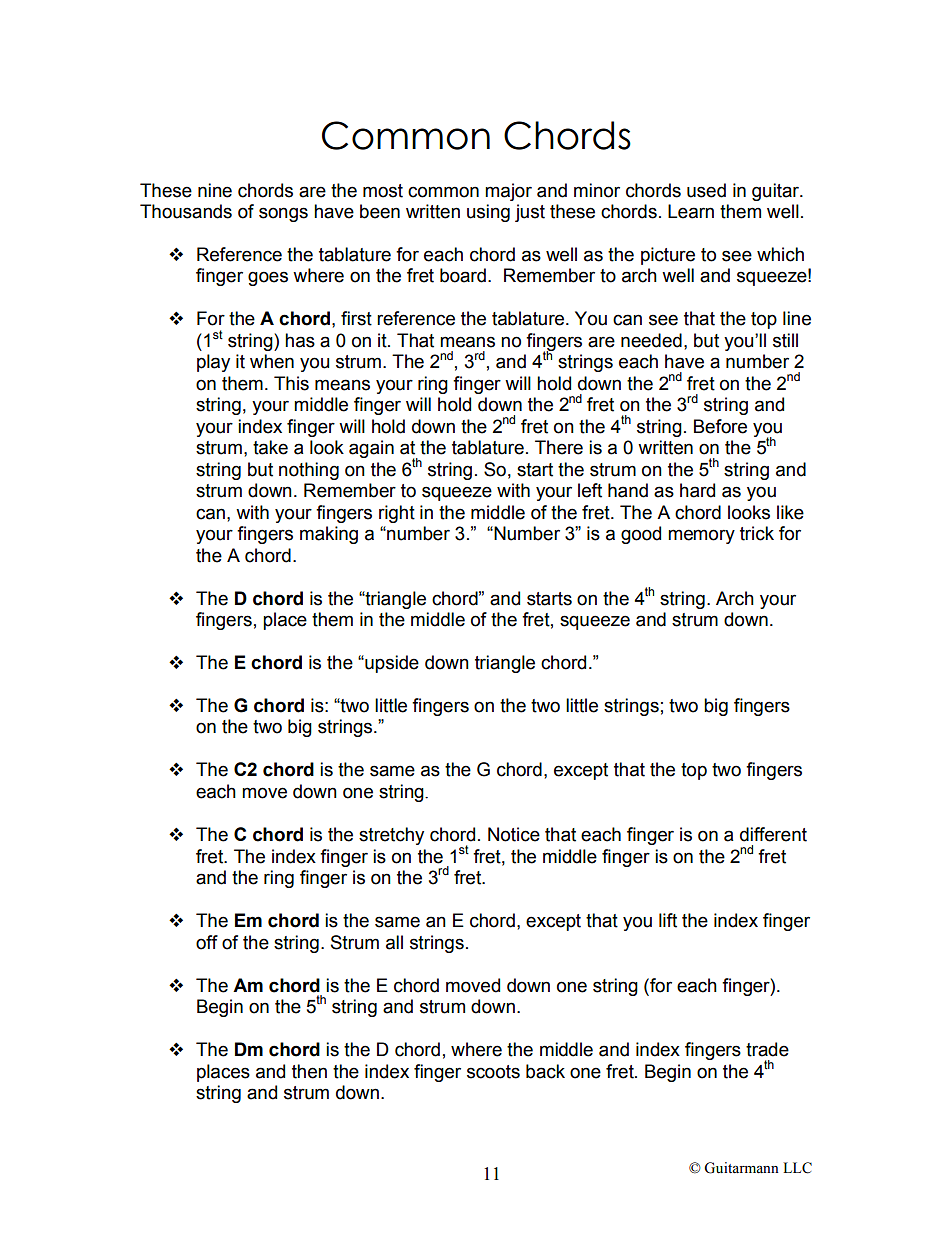  I want to click on all, so click(394, 942).
